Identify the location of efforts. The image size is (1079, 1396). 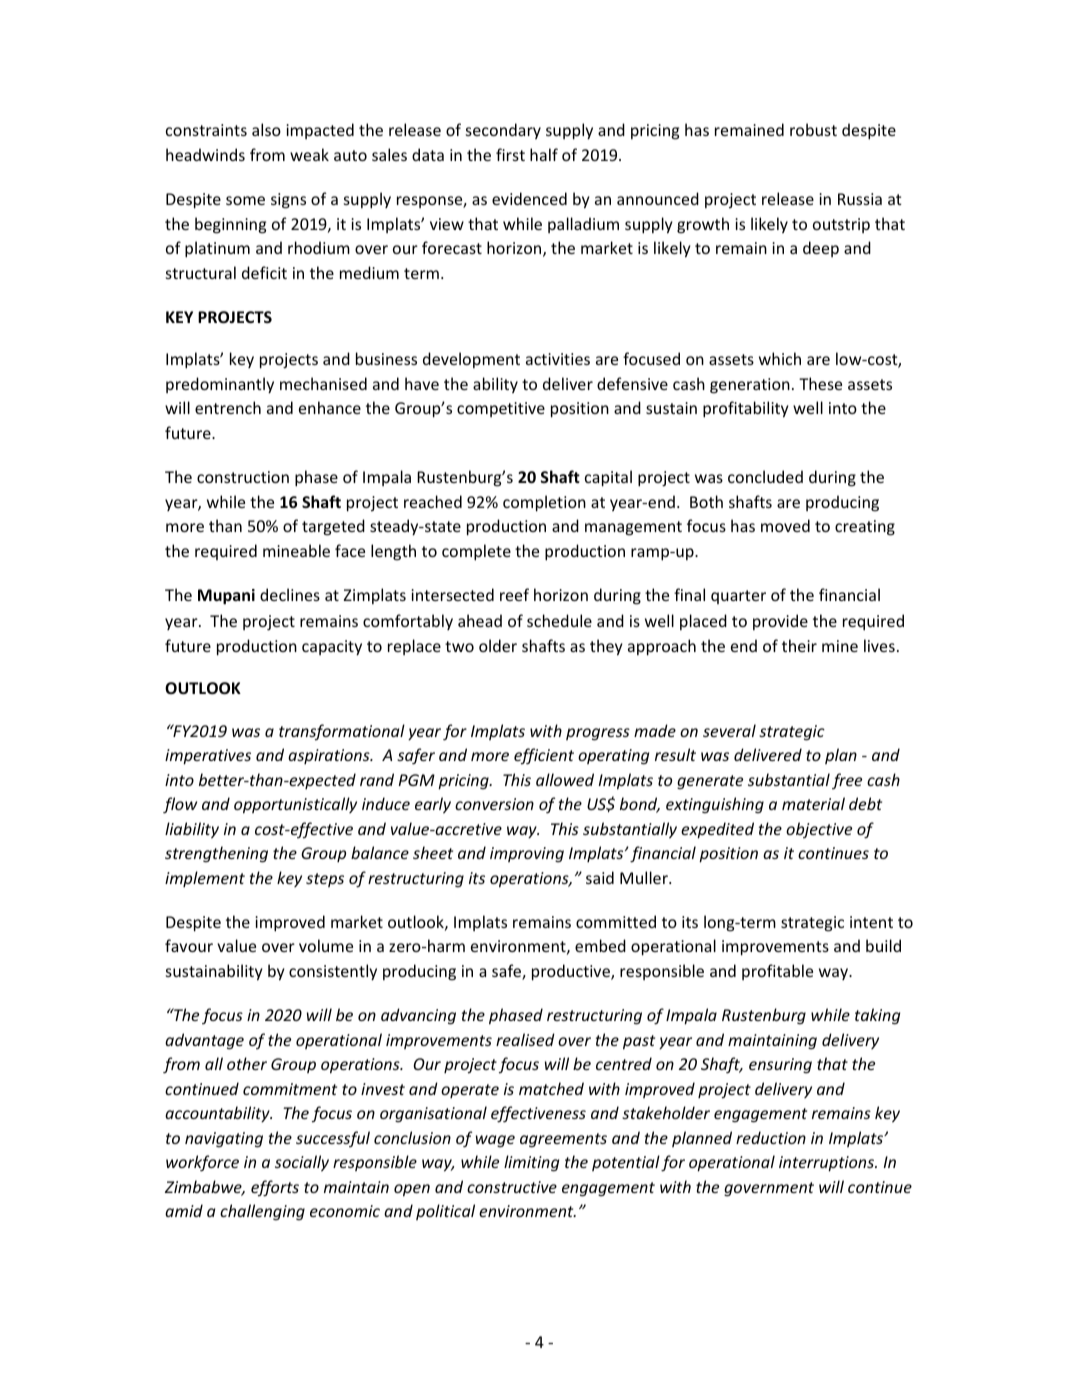
(275, 1188).
